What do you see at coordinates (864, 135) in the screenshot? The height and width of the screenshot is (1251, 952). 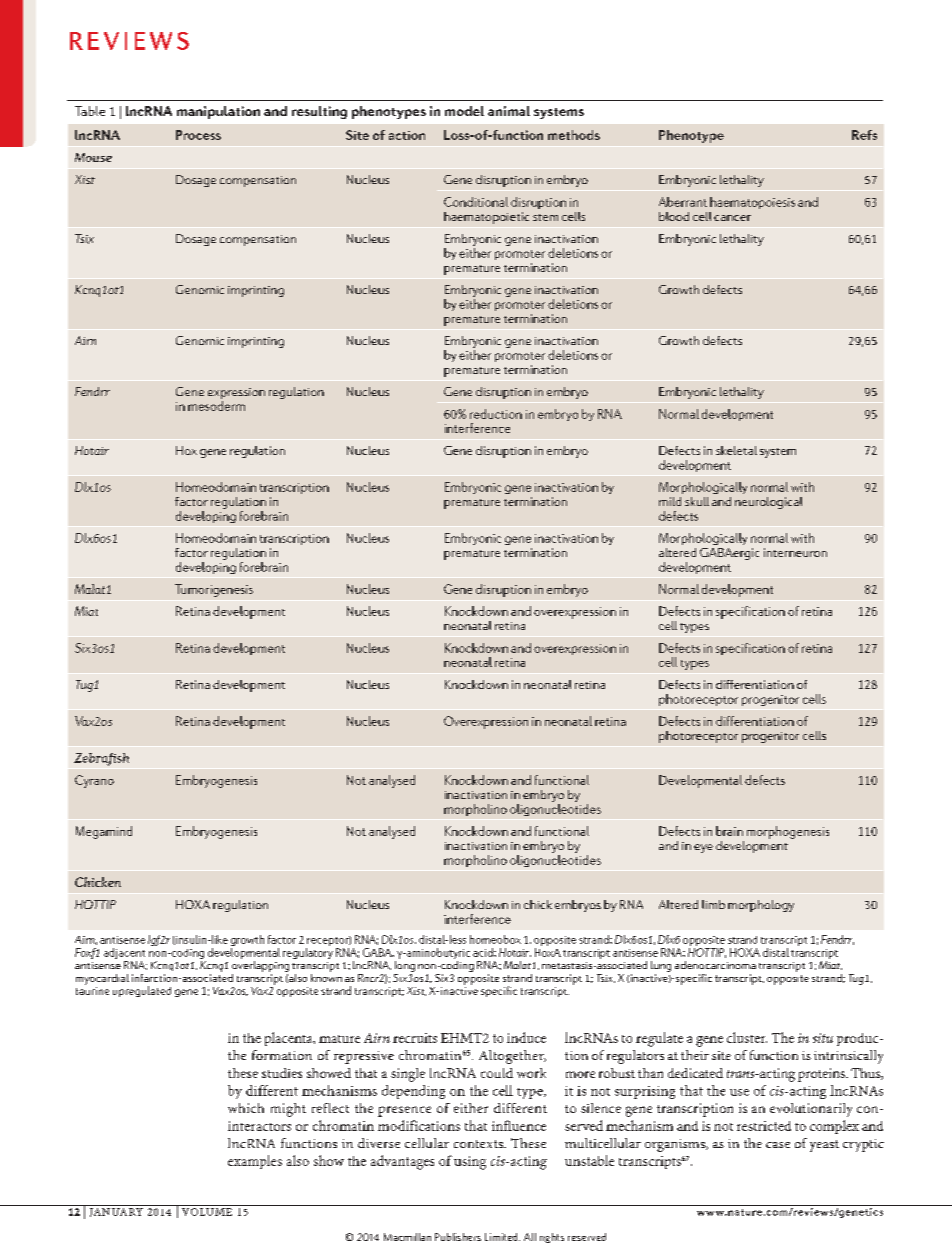 I see `Refs` at bounding box center [864, 135].
